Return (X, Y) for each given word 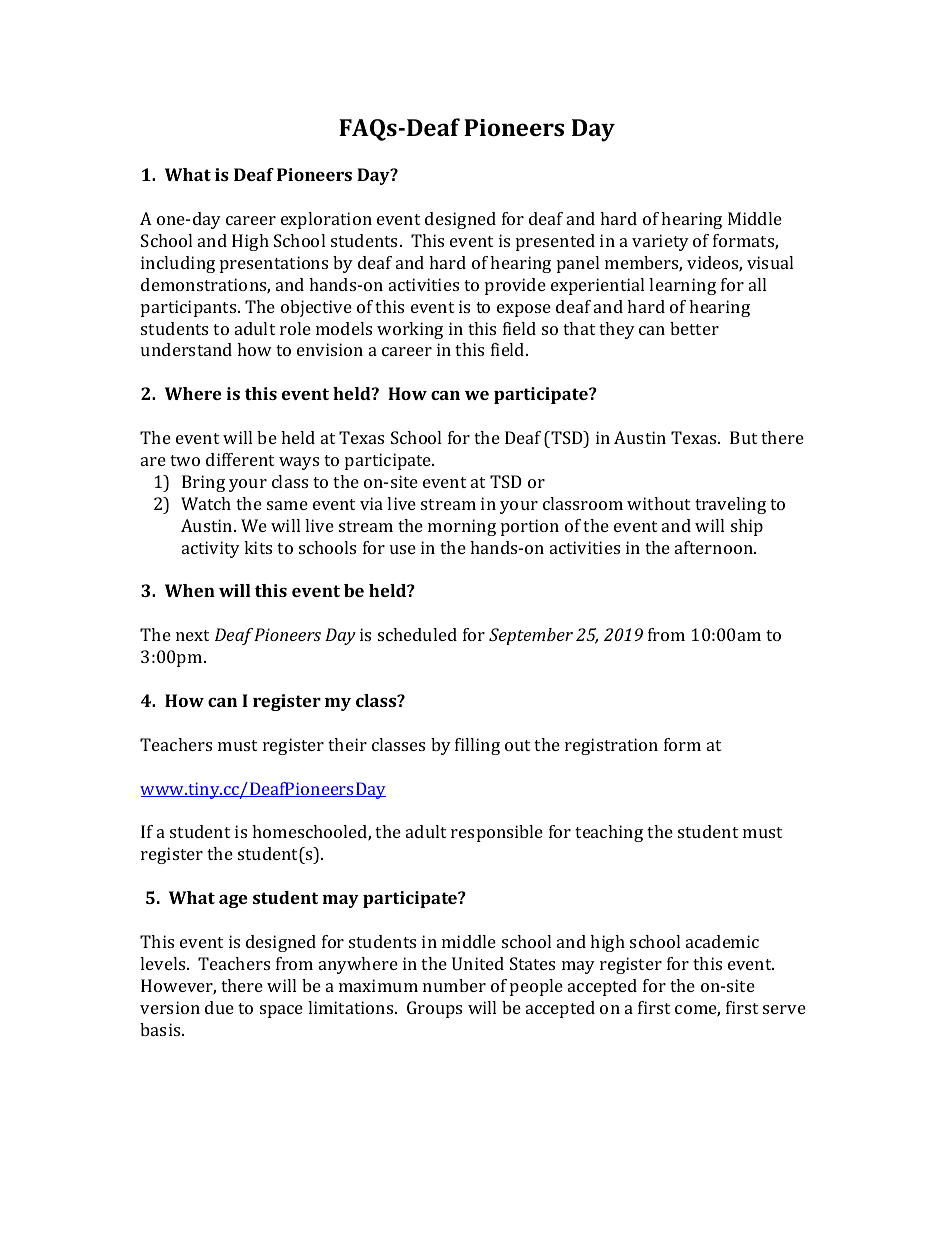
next (192, 635)
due (219, 1007)
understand (186, 349)
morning (462, 527)
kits (258, 547)
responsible (497, 833)
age (233, 901)
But (743, 437)
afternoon (715, 547)
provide (515, 286)
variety (660, 242)
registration (611, 746)
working (410, 330)
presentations (274, 264)
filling (477, 746)
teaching (609, 833)
